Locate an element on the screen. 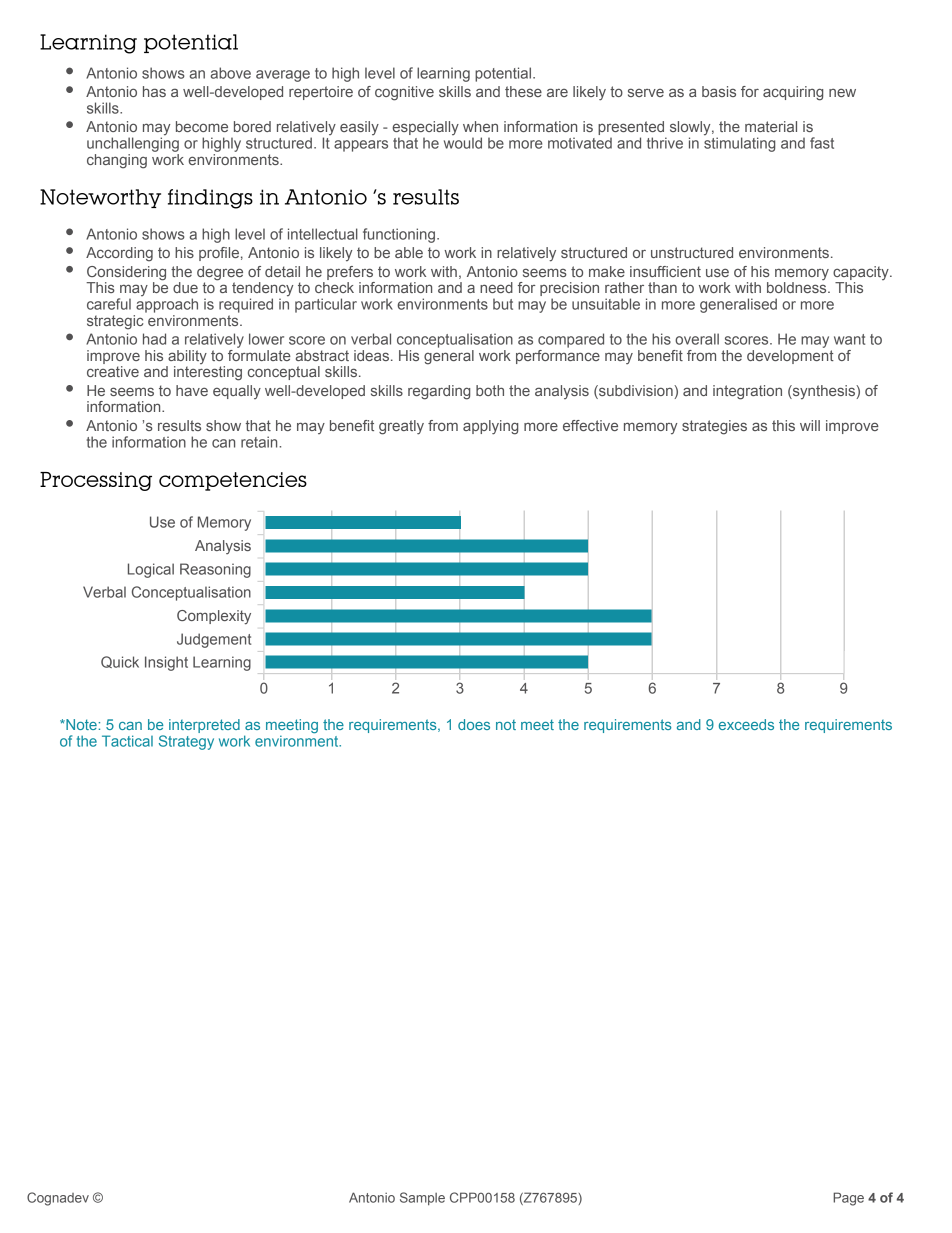 The image size is (952, 1233). Strategy is located at coordinates (186, 742).
